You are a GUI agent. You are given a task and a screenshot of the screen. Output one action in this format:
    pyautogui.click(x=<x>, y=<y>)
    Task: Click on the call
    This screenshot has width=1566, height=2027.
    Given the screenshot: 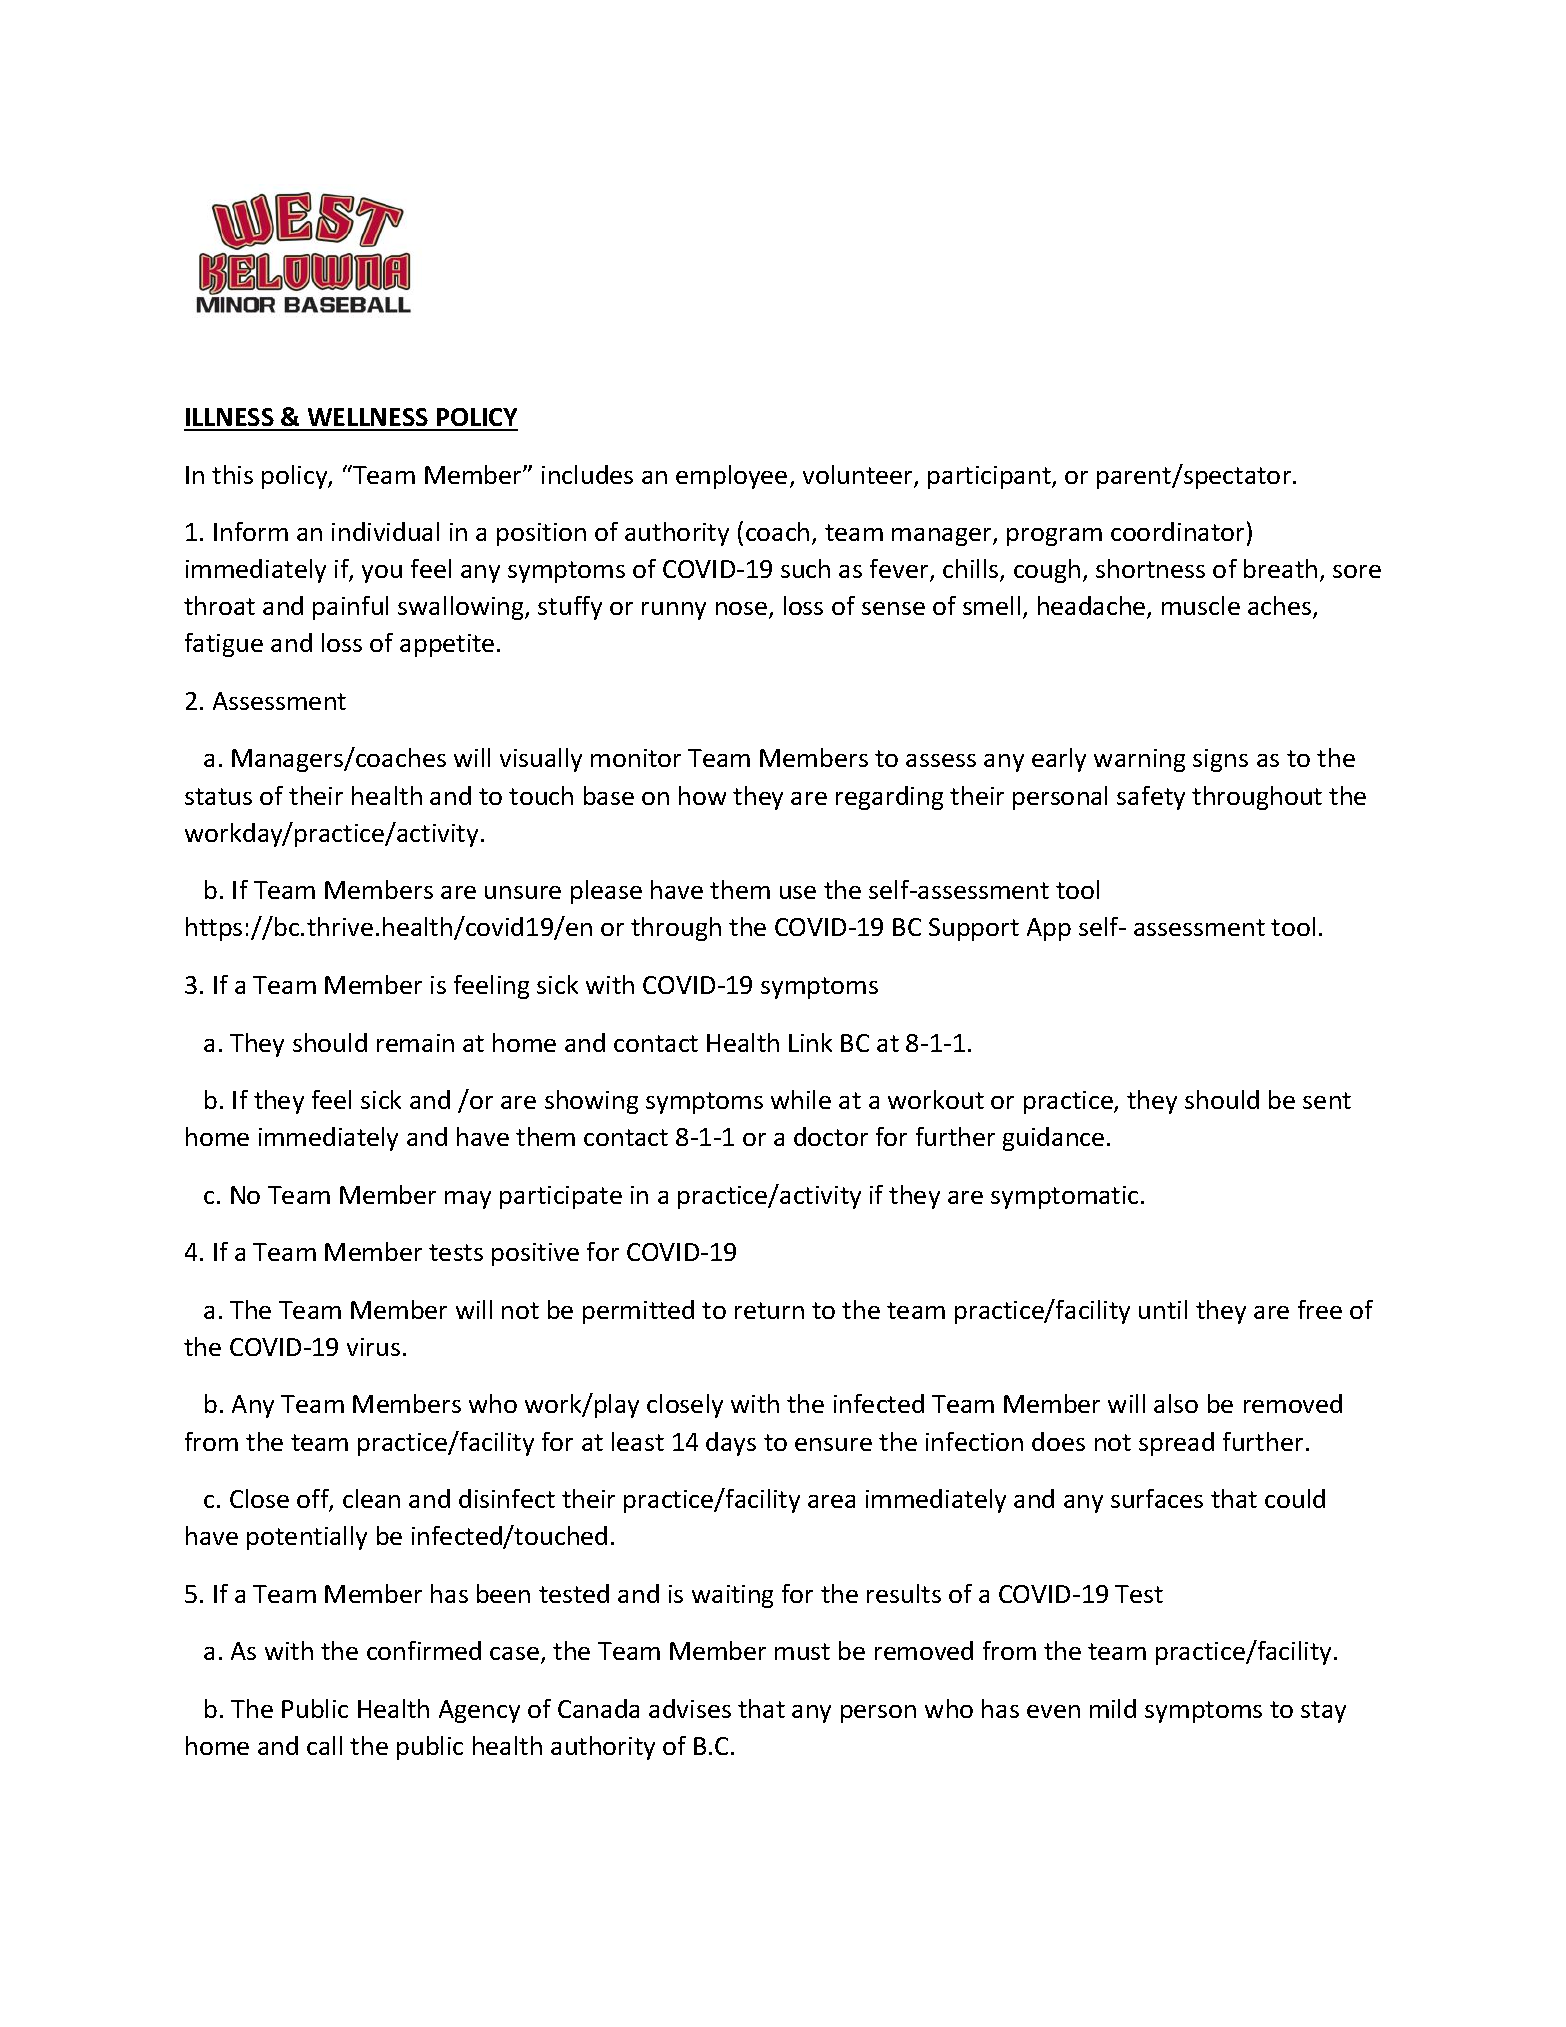 What is the action you would take?
    pyautogui.click(x=324, y=1745)
